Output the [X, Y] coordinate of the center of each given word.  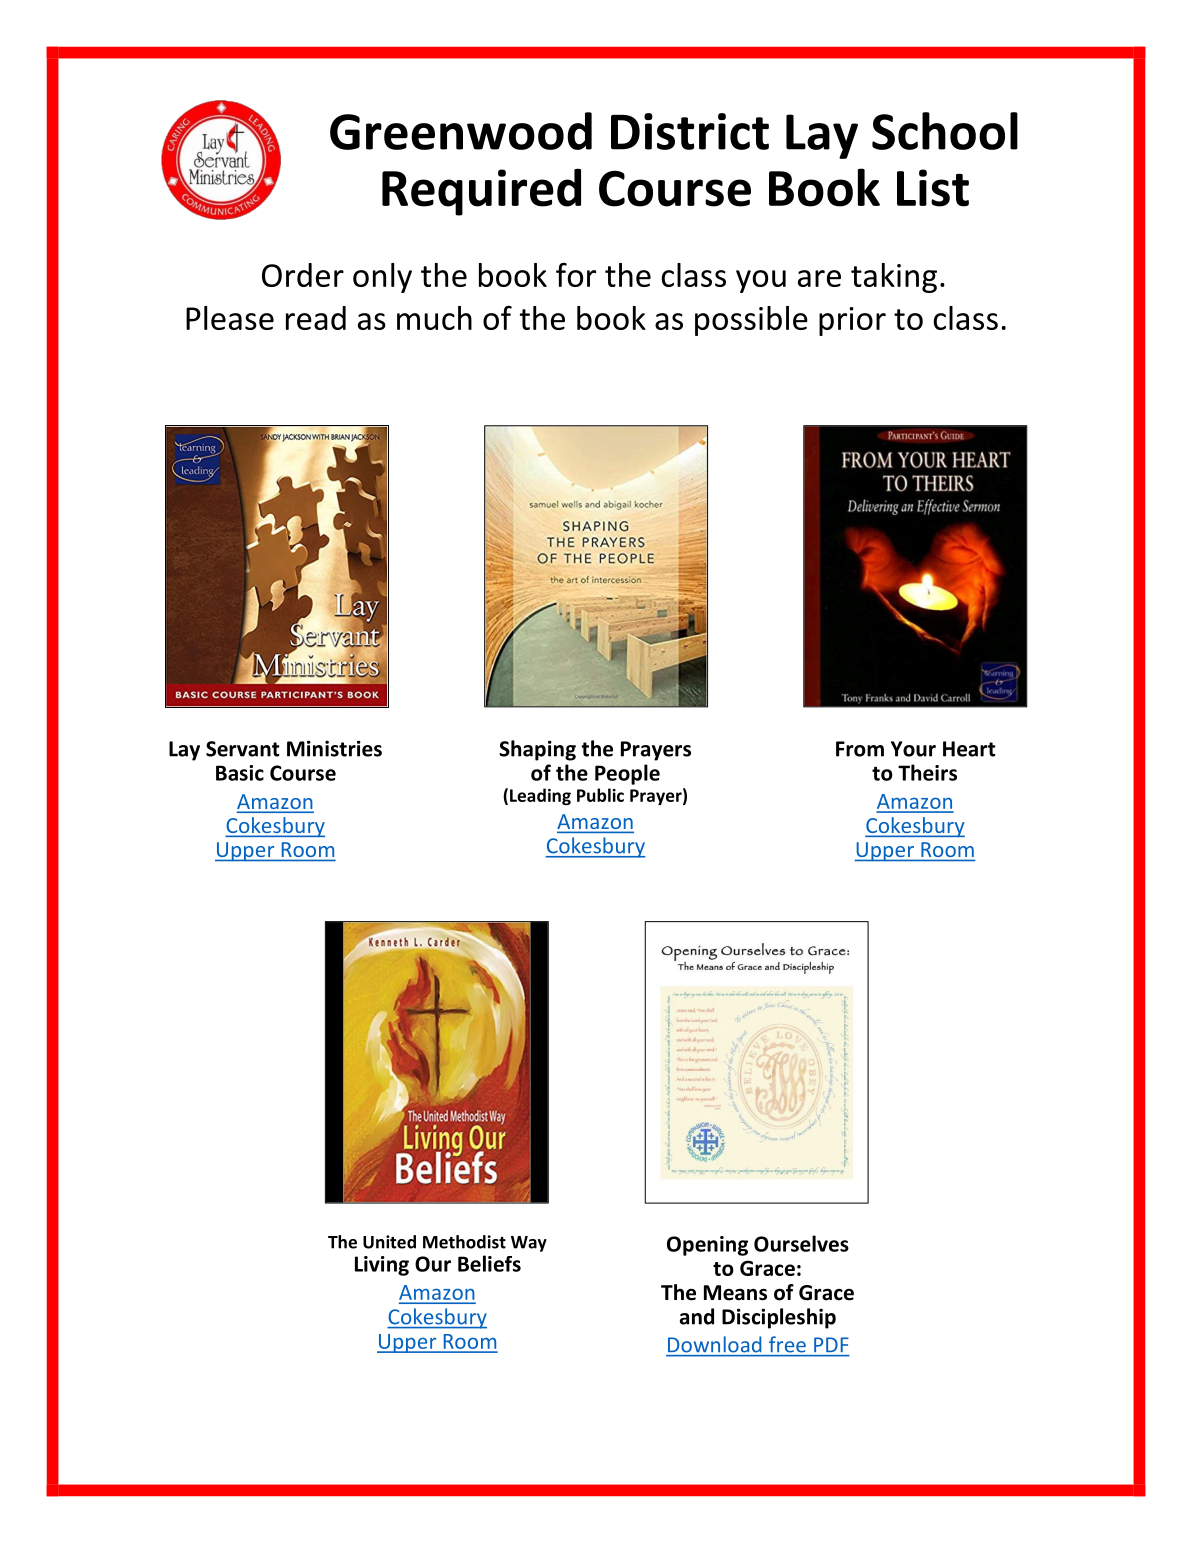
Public [600, 795]
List [933, 188]
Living [382, 1266]
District [690, 131]
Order [303, 275]
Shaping [537, 750]
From [860, 749]
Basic [240, 773]
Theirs [927, 772]
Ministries [334, 748]
